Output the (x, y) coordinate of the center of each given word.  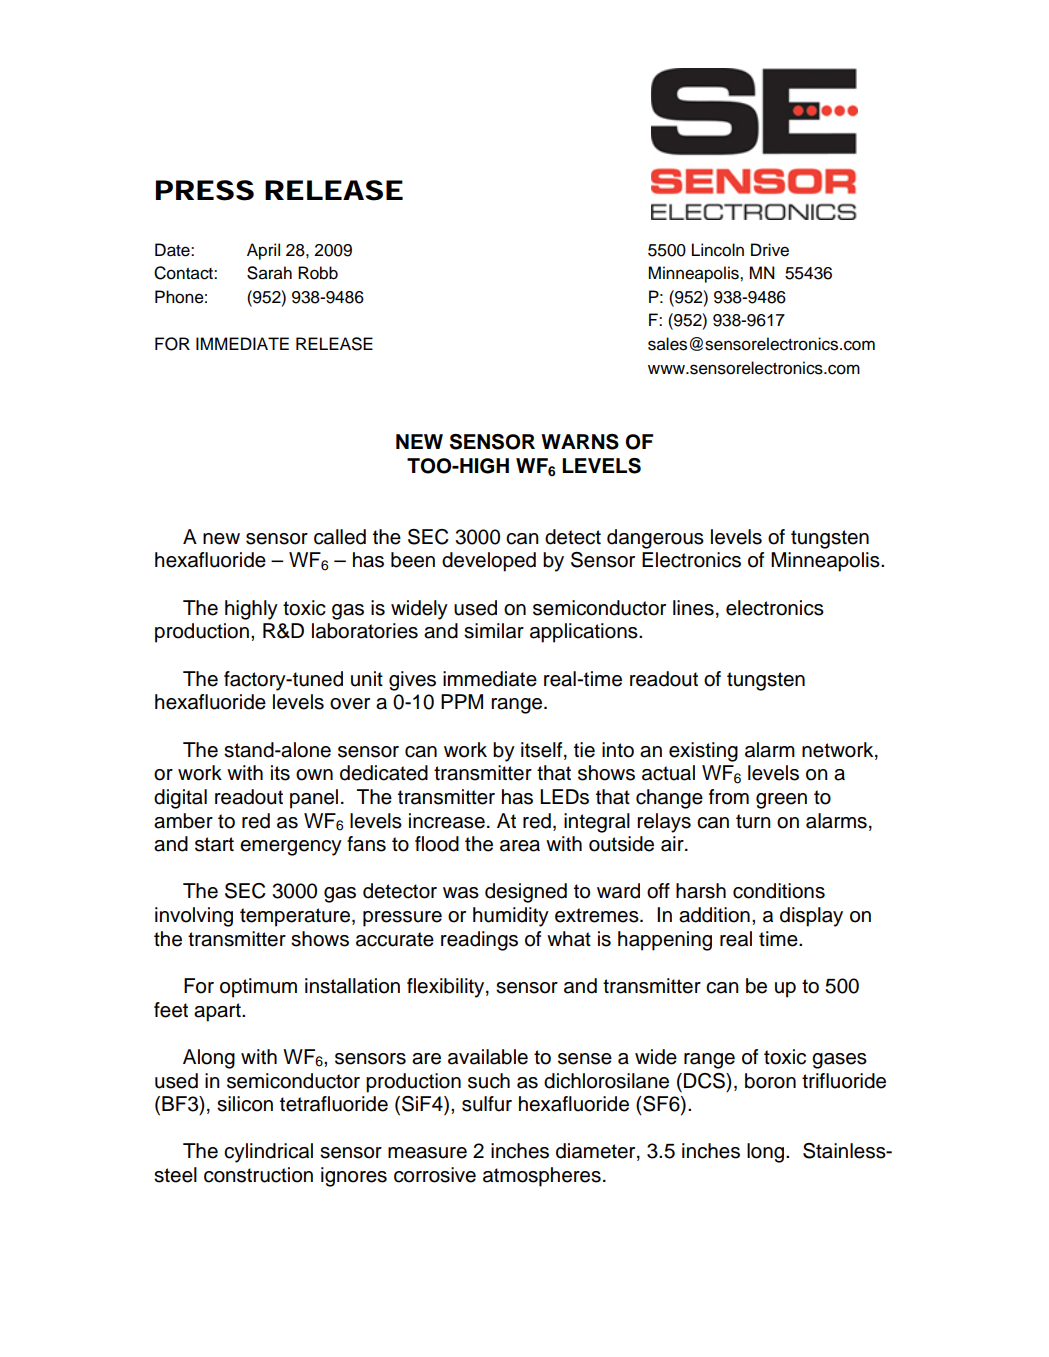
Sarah (269, 273)
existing (703, 752)
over (350, 704)
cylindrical (268, 1153)
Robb (318, 273)
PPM (462, 701)
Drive (770, 250)
